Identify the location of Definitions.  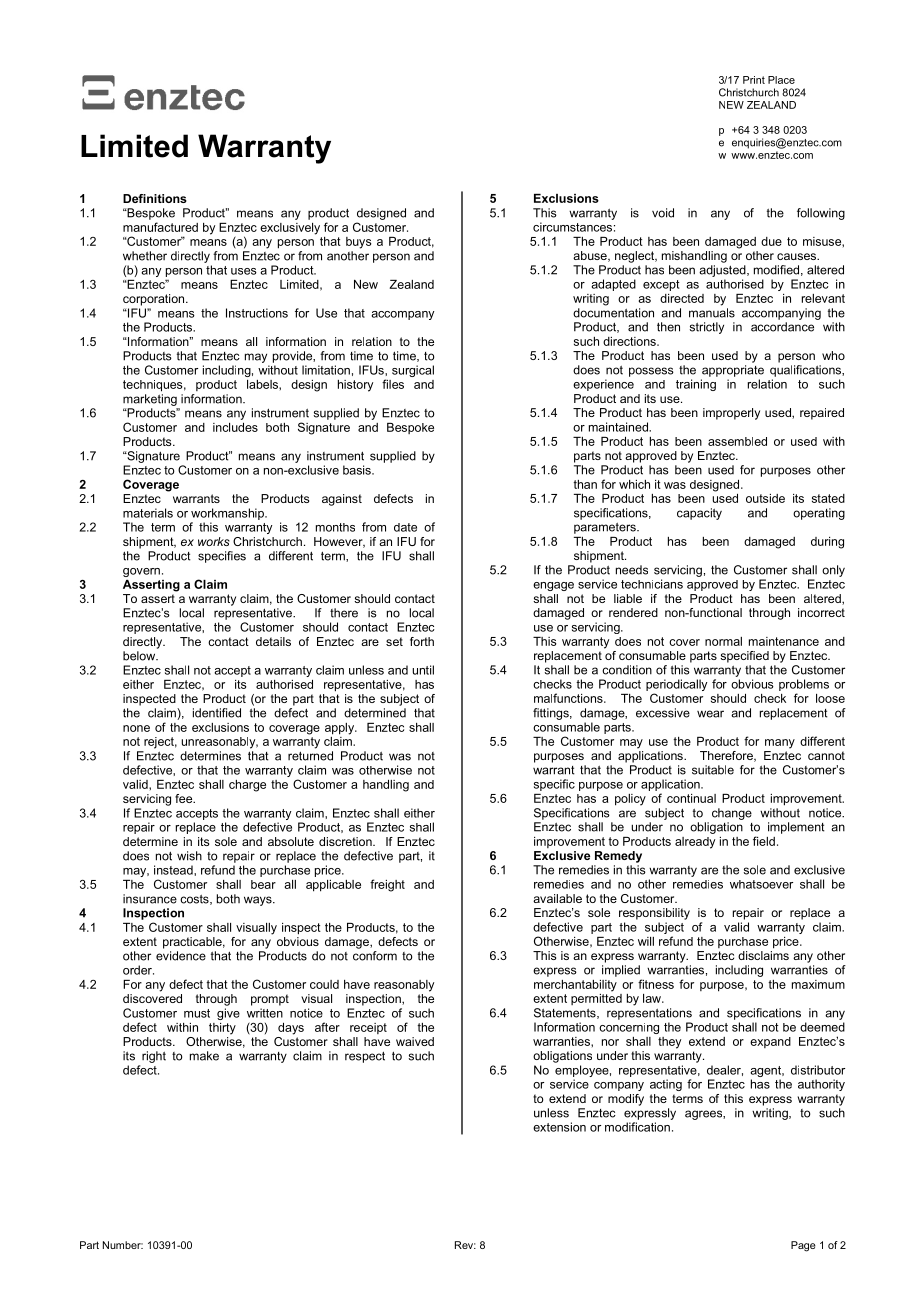
(155, 198).
